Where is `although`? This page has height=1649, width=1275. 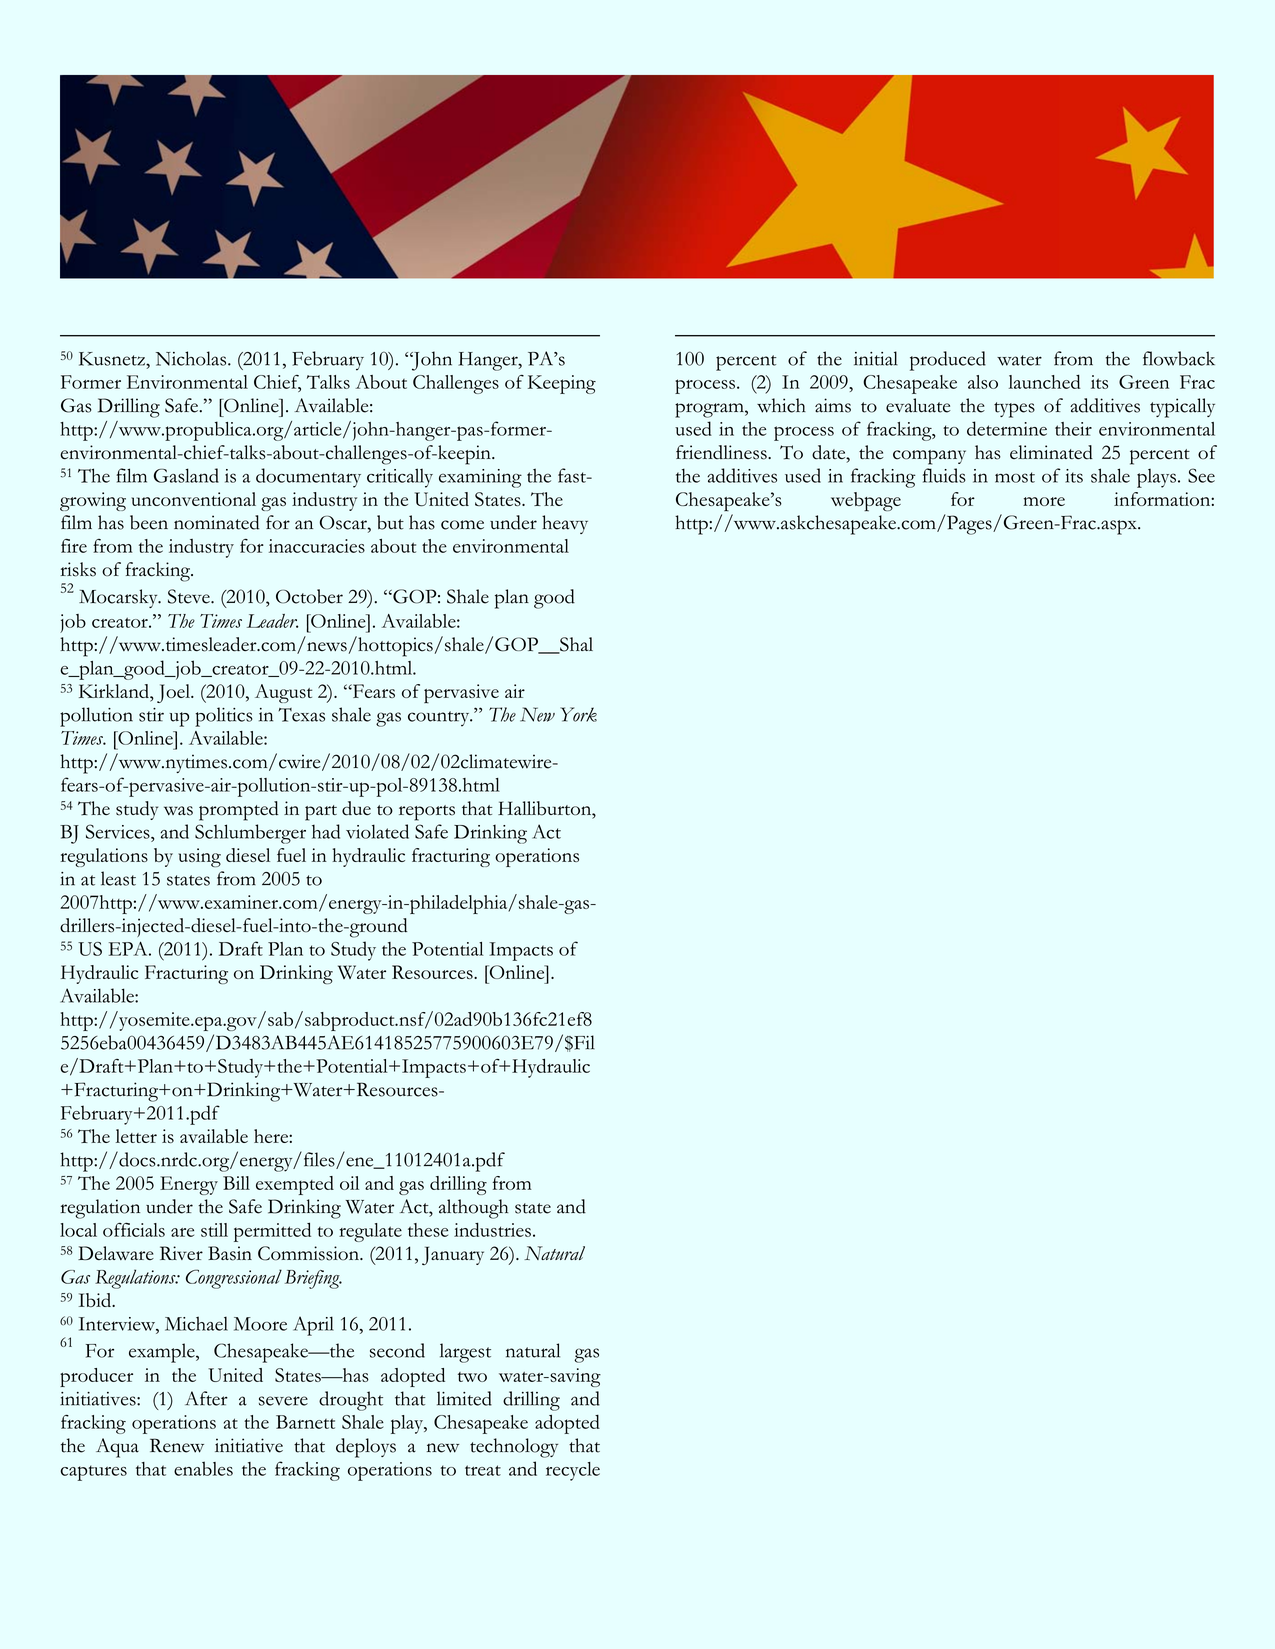
although is located at coordinates (473, 1209).
